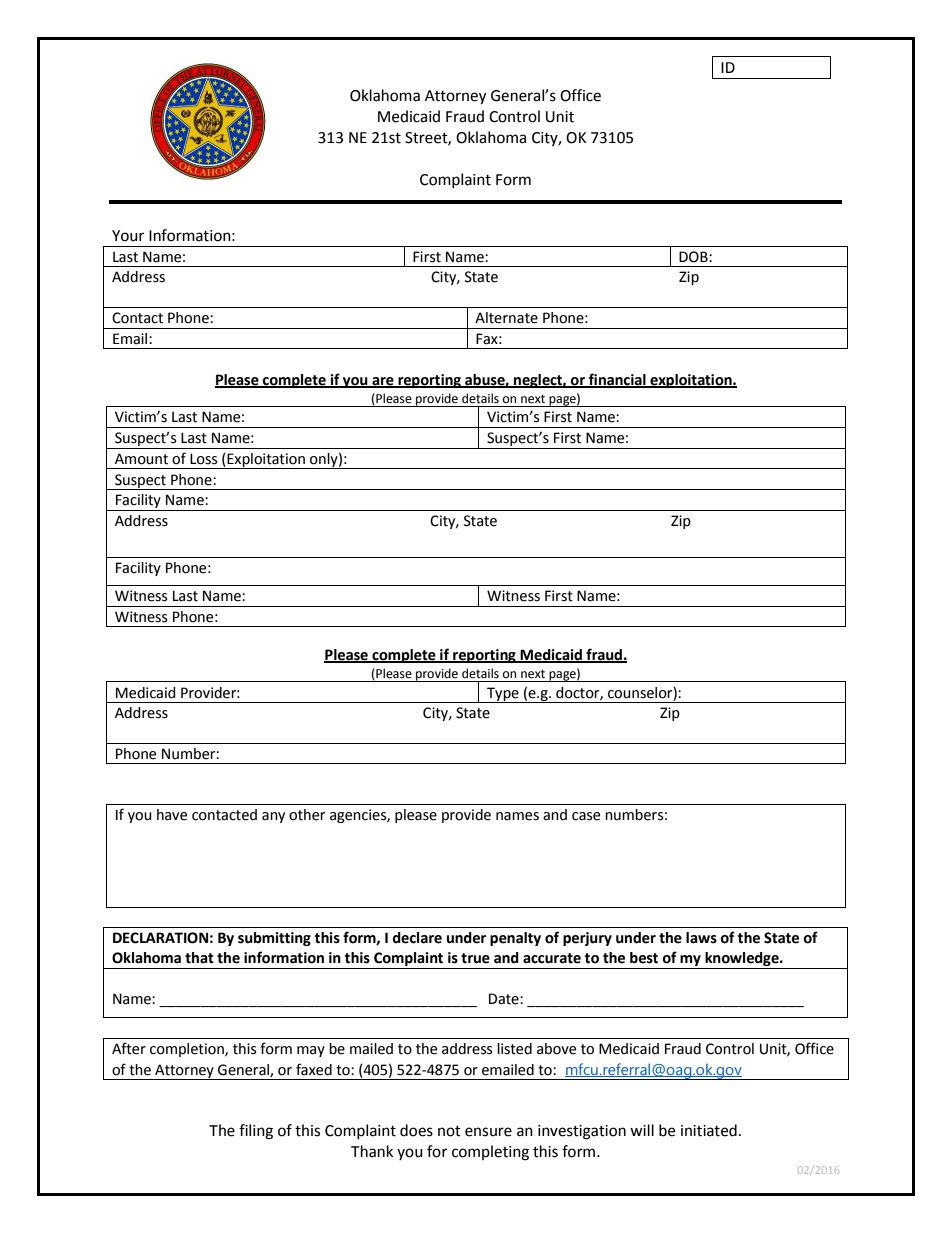  What do you see at coordinates (503, 695) in the screenshot?
I see `Type` at bounding box center [503, 695].
